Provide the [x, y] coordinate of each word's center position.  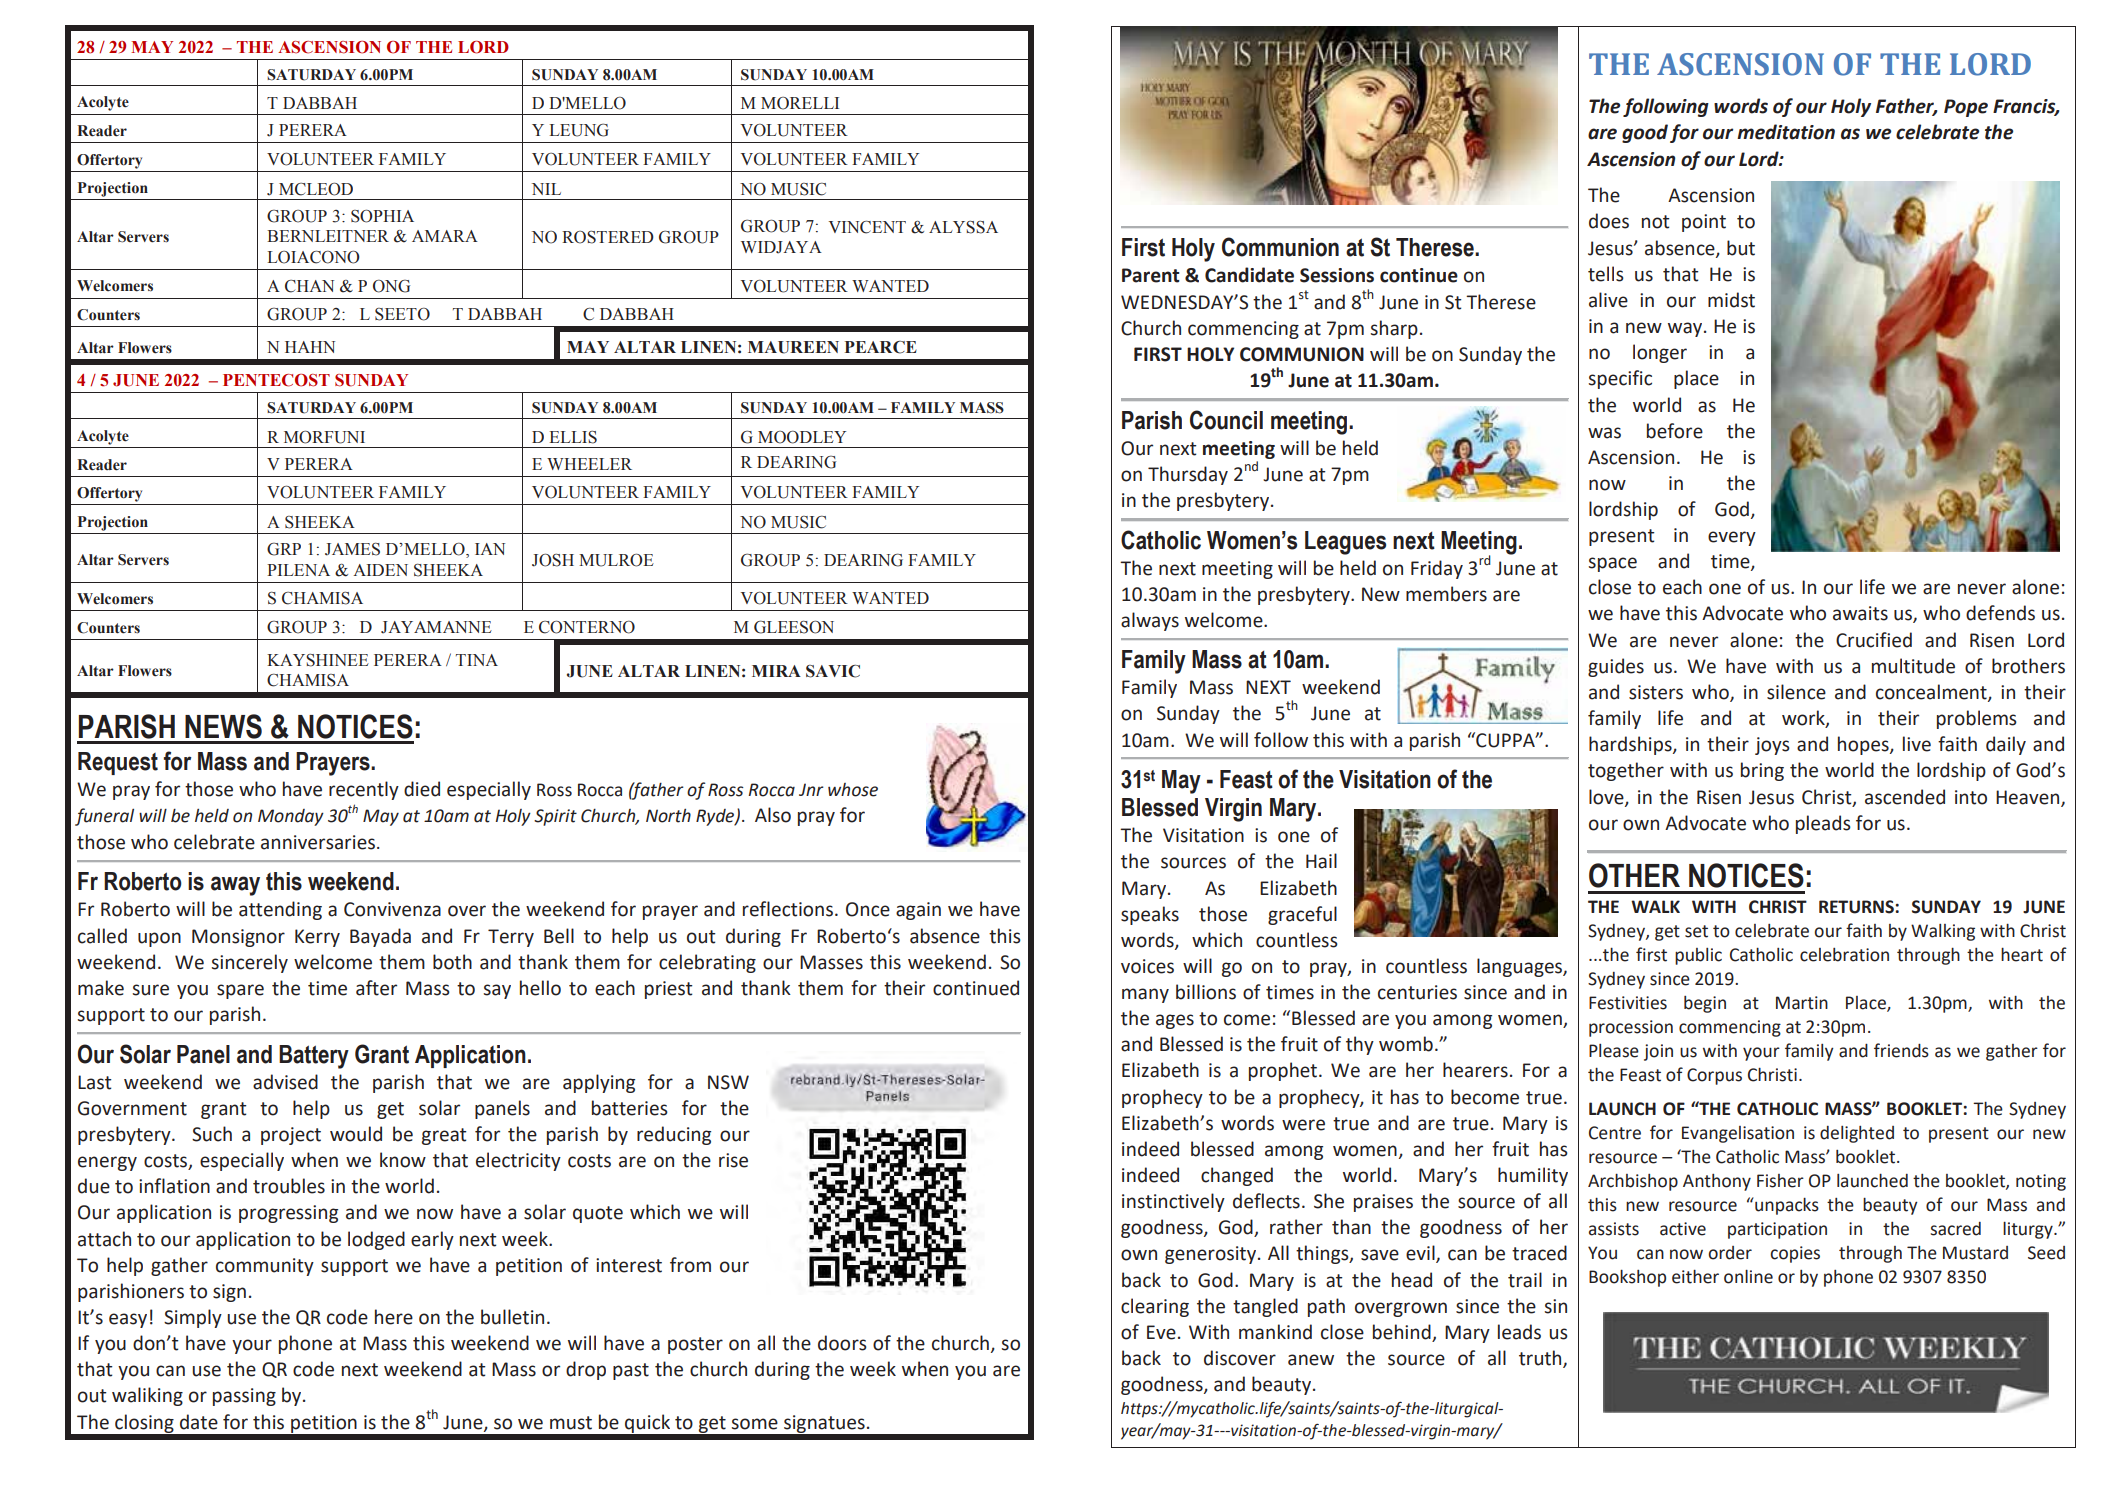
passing [244, 1397]
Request [118, 763]
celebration [1844, 955]
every [1732, 538]
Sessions [1337, 275]
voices [1147, 966]
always [1150, 621]
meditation [1786, 132]
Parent [1151, 275]
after [376, 988]
